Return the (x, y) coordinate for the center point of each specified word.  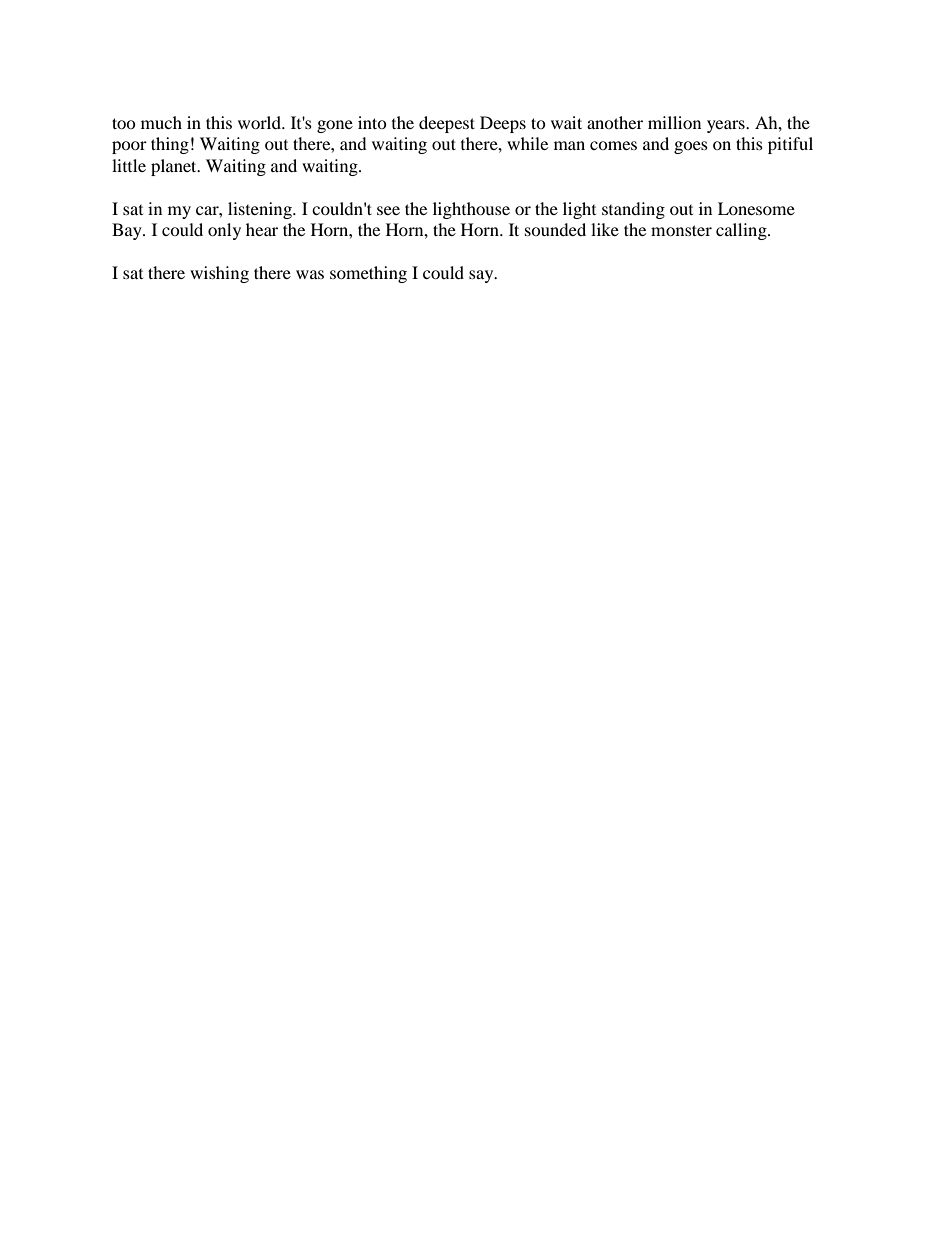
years (727, 126)
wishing (219, 274)
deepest (447, 124)
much (161, 122)
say (482, 276)
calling (742, 231)
